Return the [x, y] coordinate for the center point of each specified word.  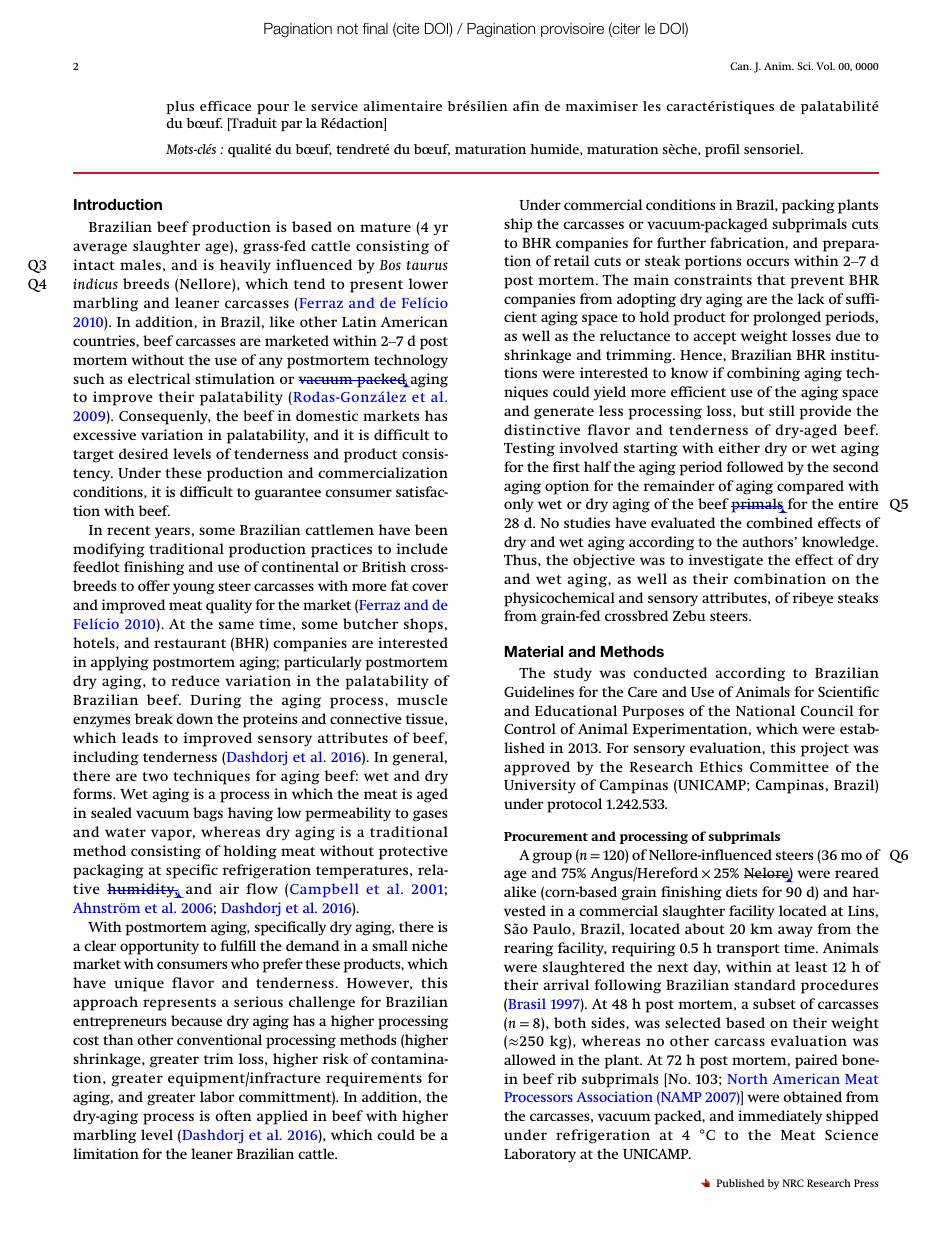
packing [808, 206]
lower [428, 283]
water [125, 832]
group [552, 858]
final [375, 29]
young [194, 589]
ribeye [812, 599]
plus [180, 107]
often [233, 1115]
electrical [159, 378]
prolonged [787, 318]
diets [741, 891]
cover [430, 587]
